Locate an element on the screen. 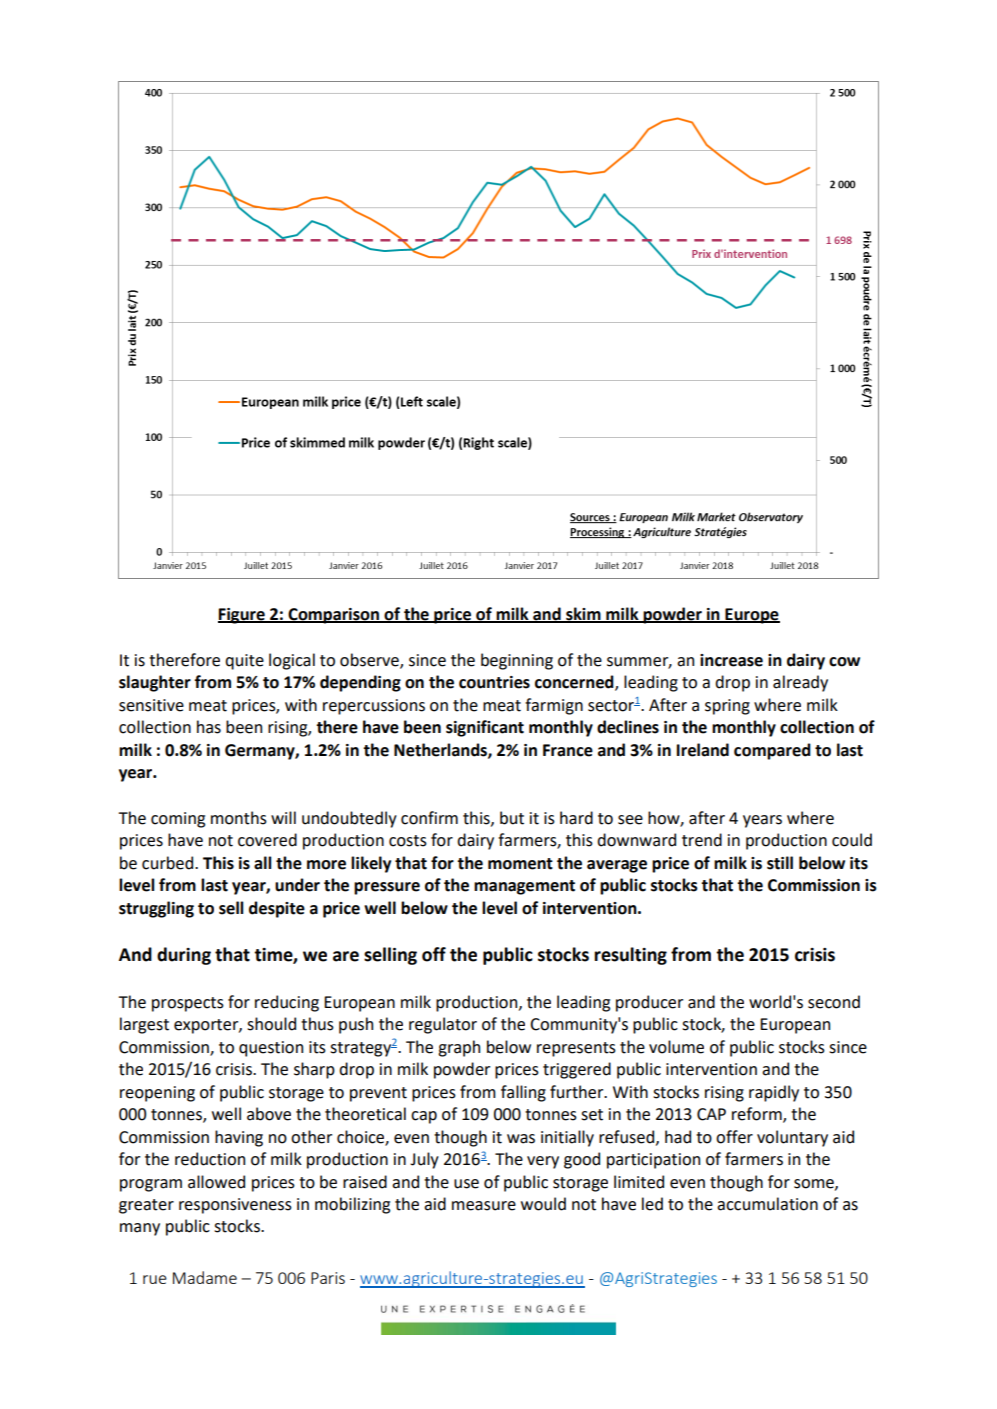 This screenshot has height=1409, width=997. above is located at coordinates (269, 1114).
